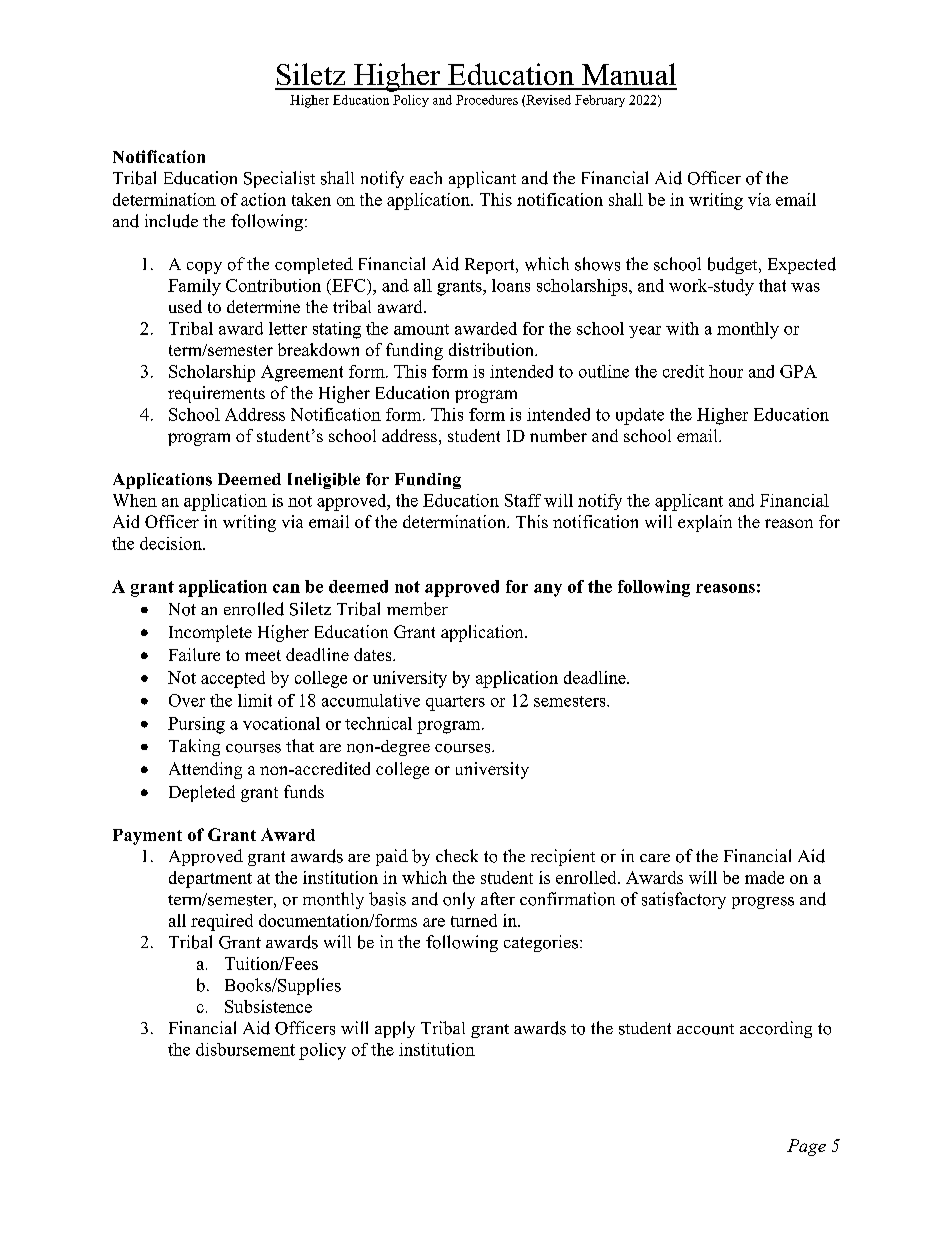 The image size is (952, 1233). I want to click on member, so click(417, 609).
